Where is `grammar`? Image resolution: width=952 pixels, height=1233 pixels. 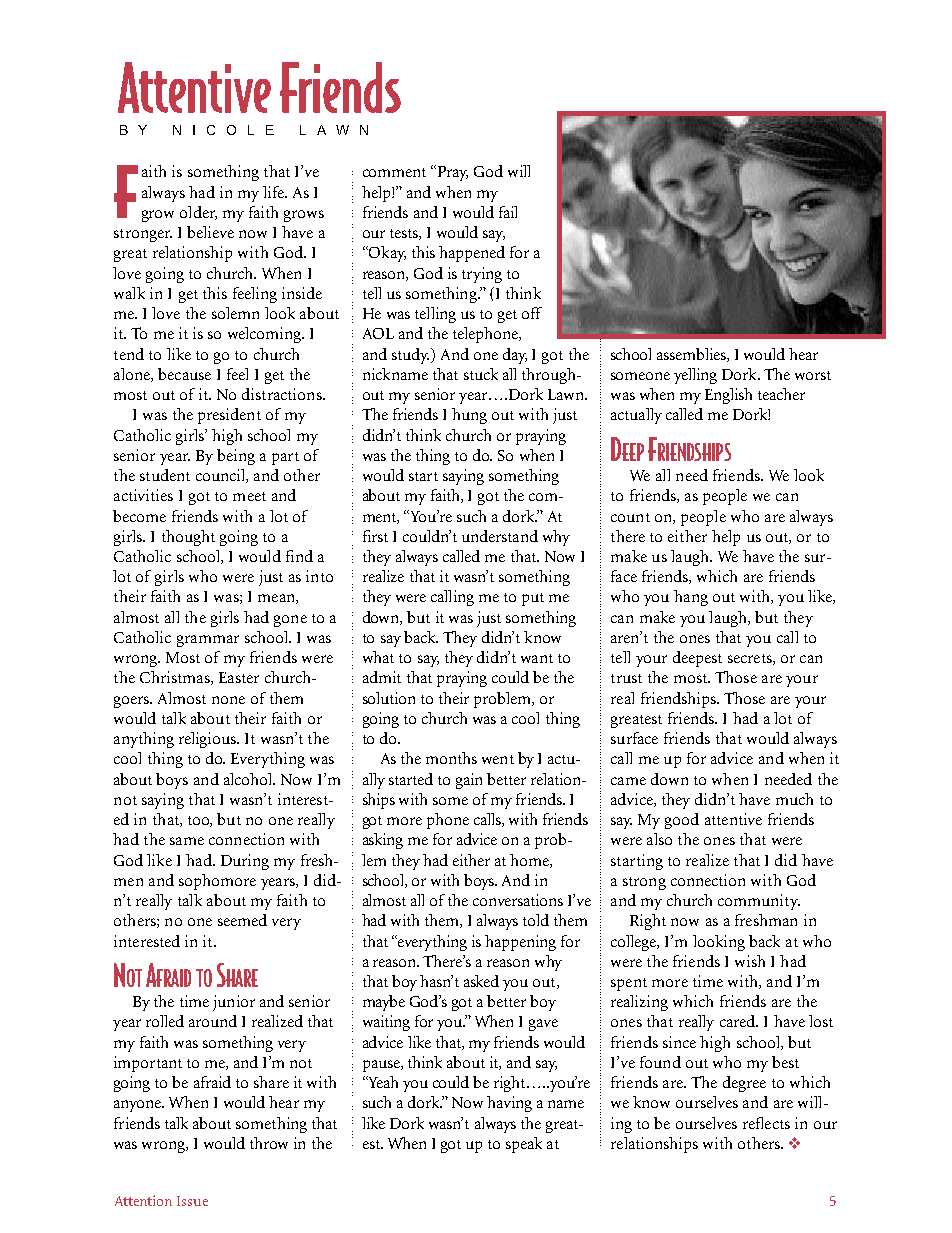 grammar is located at coordinates (208, 641).
